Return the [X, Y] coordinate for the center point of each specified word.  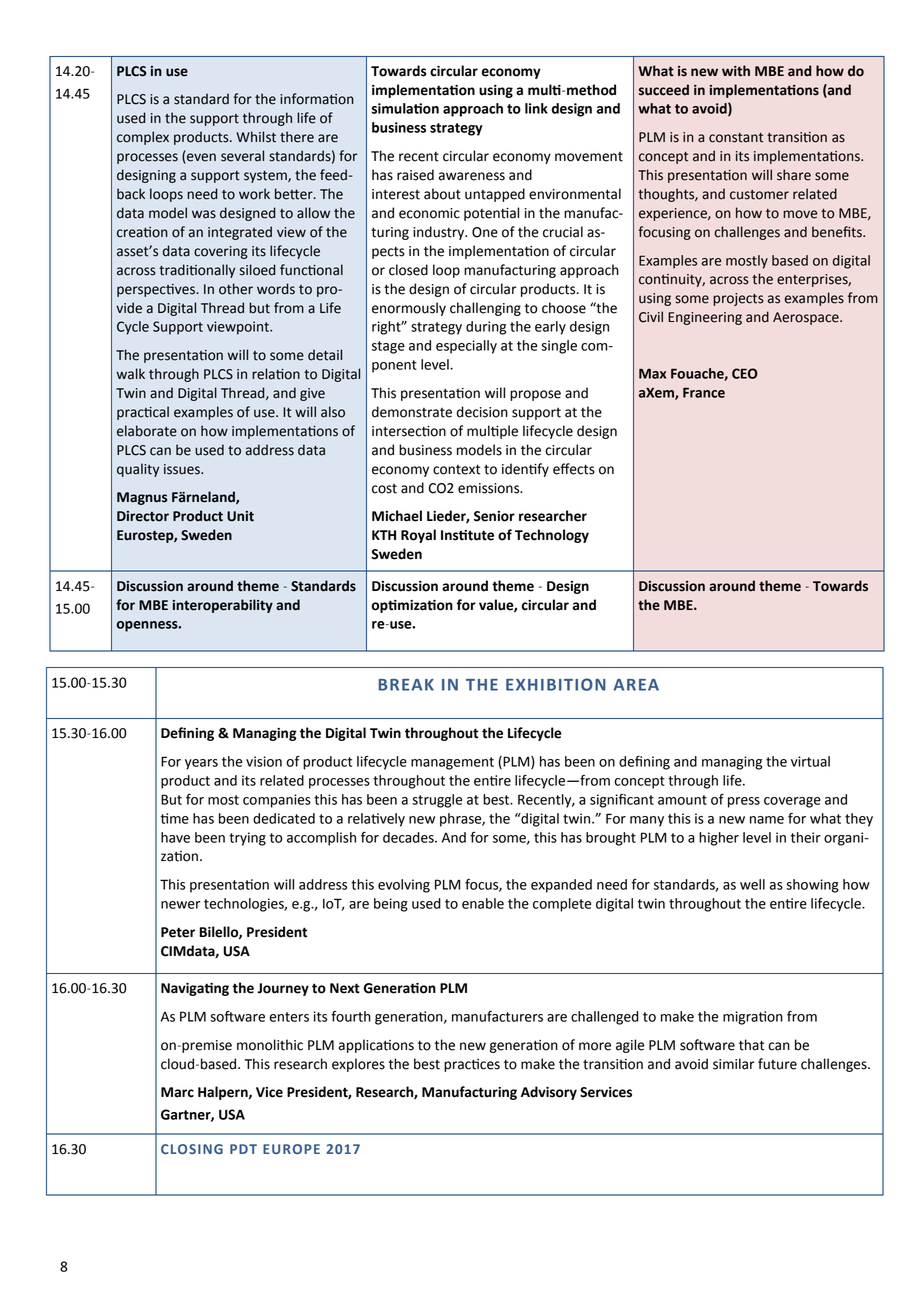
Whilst [256, 137]
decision [482, 412]
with [736, 71]
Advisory [549, 1093]
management [452, 763]
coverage [792, 802]
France [704, 392]
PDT [243, 1149]
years [201, 764]
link [536, 108]
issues [183, 469]
